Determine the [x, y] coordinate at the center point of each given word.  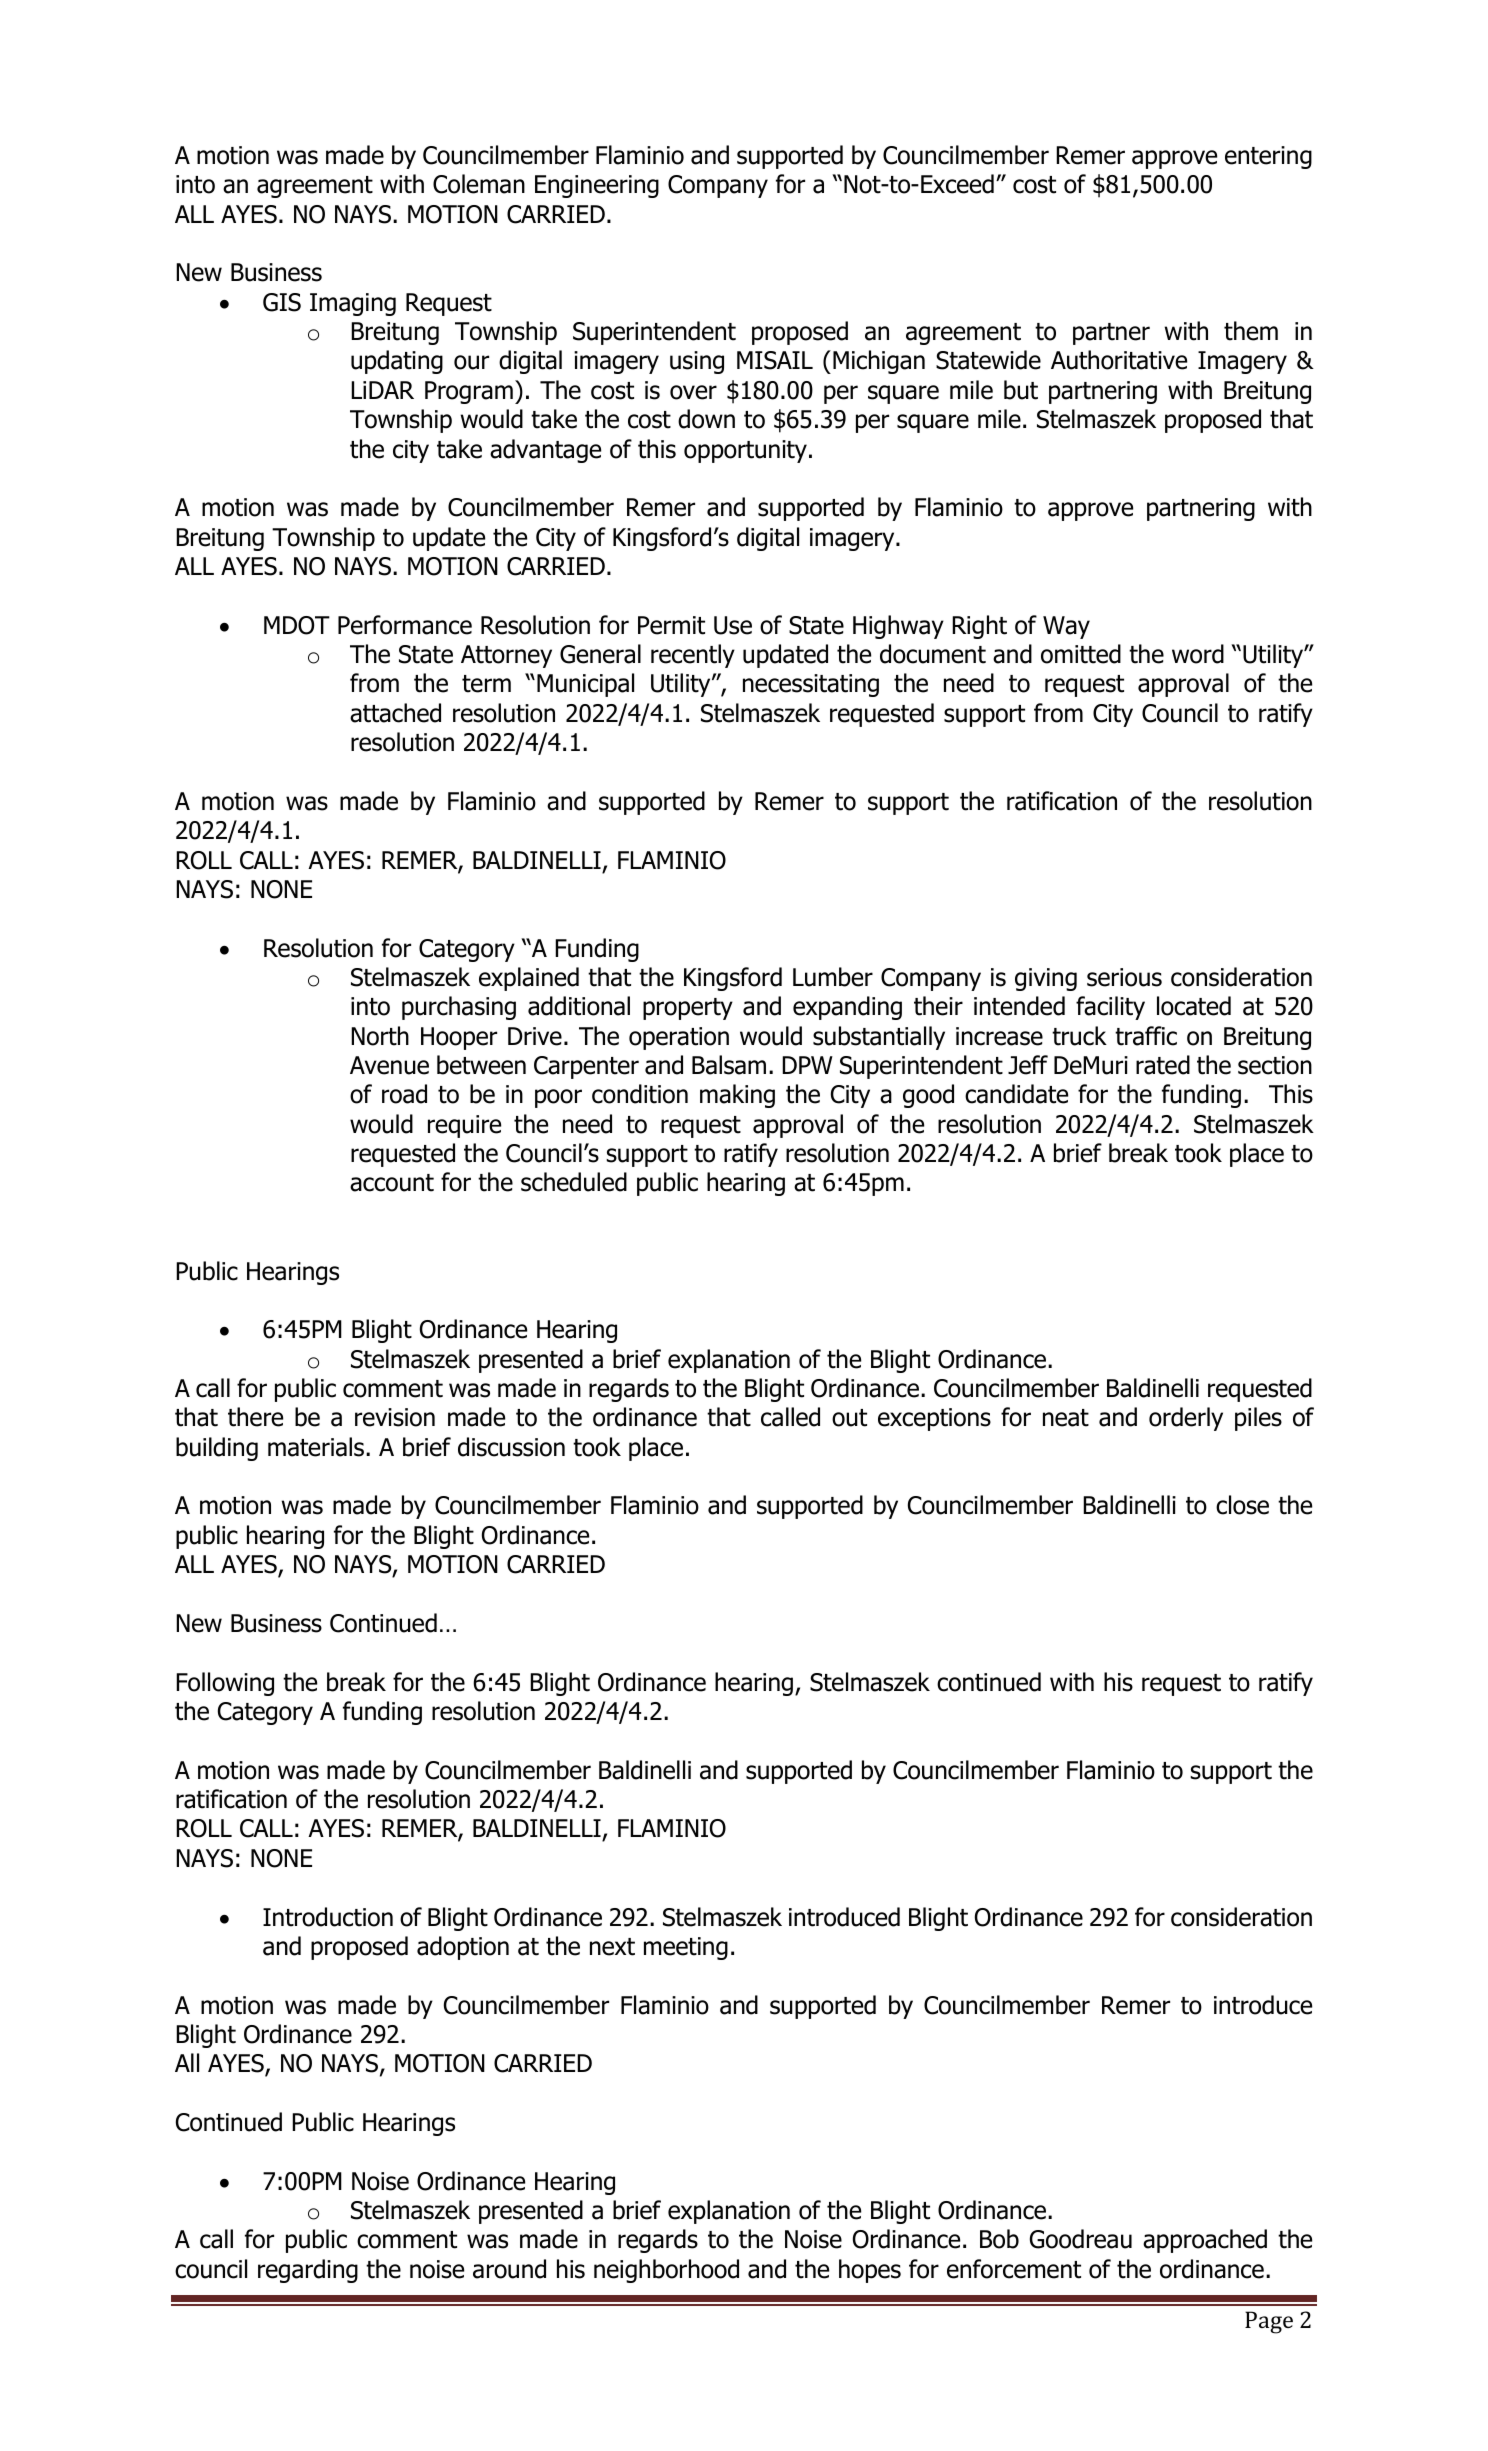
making [737, 1096]
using [697, 362]
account [392, 1183]
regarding [308, 2271]
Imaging [353, 304]
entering [1268, 157]
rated [1163, 1065]
